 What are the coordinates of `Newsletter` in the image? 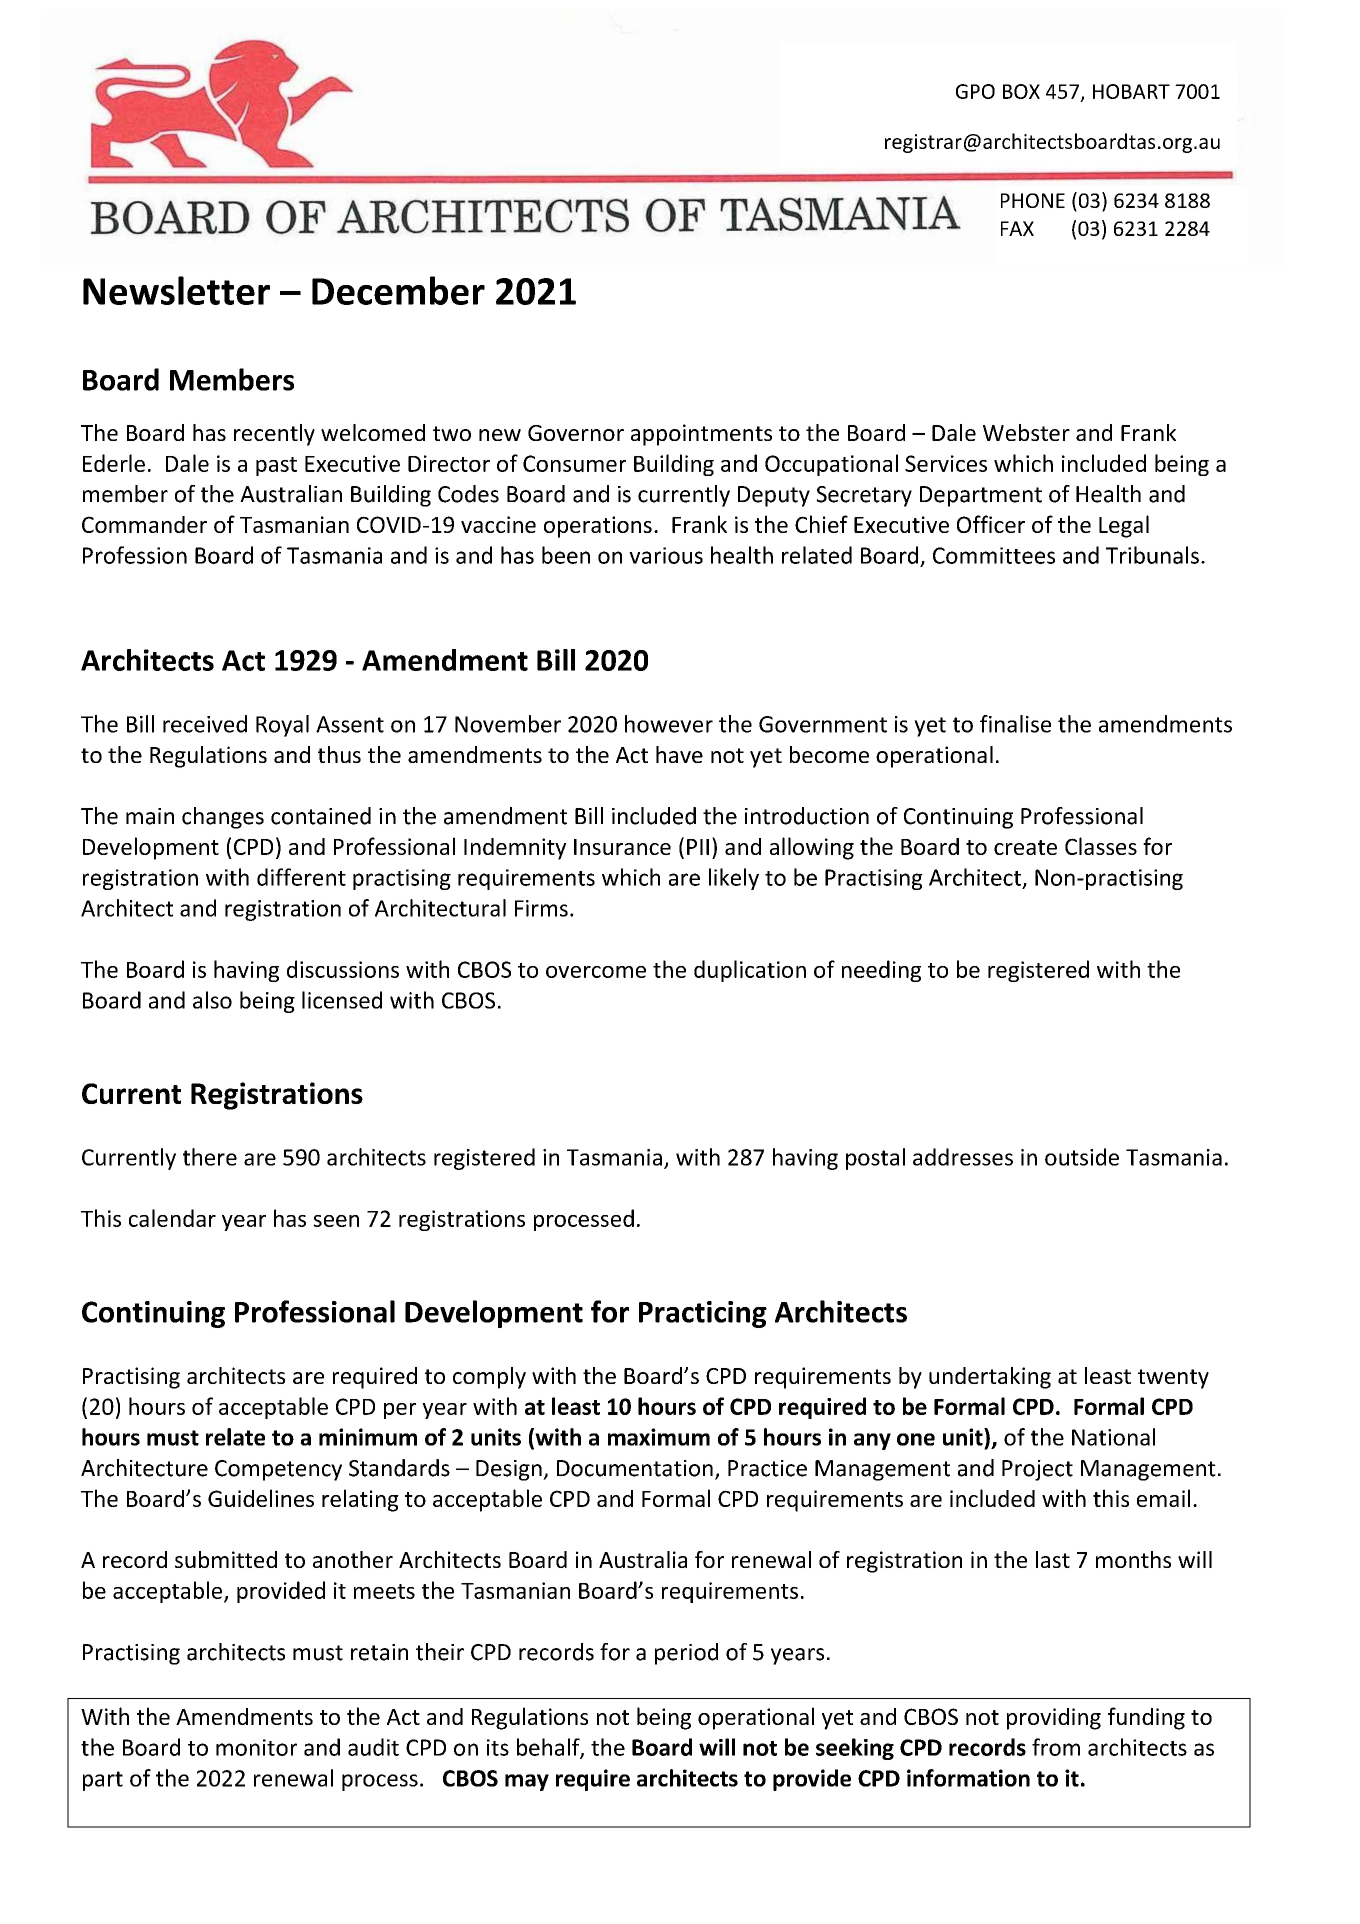 It's located at (176, 290).
